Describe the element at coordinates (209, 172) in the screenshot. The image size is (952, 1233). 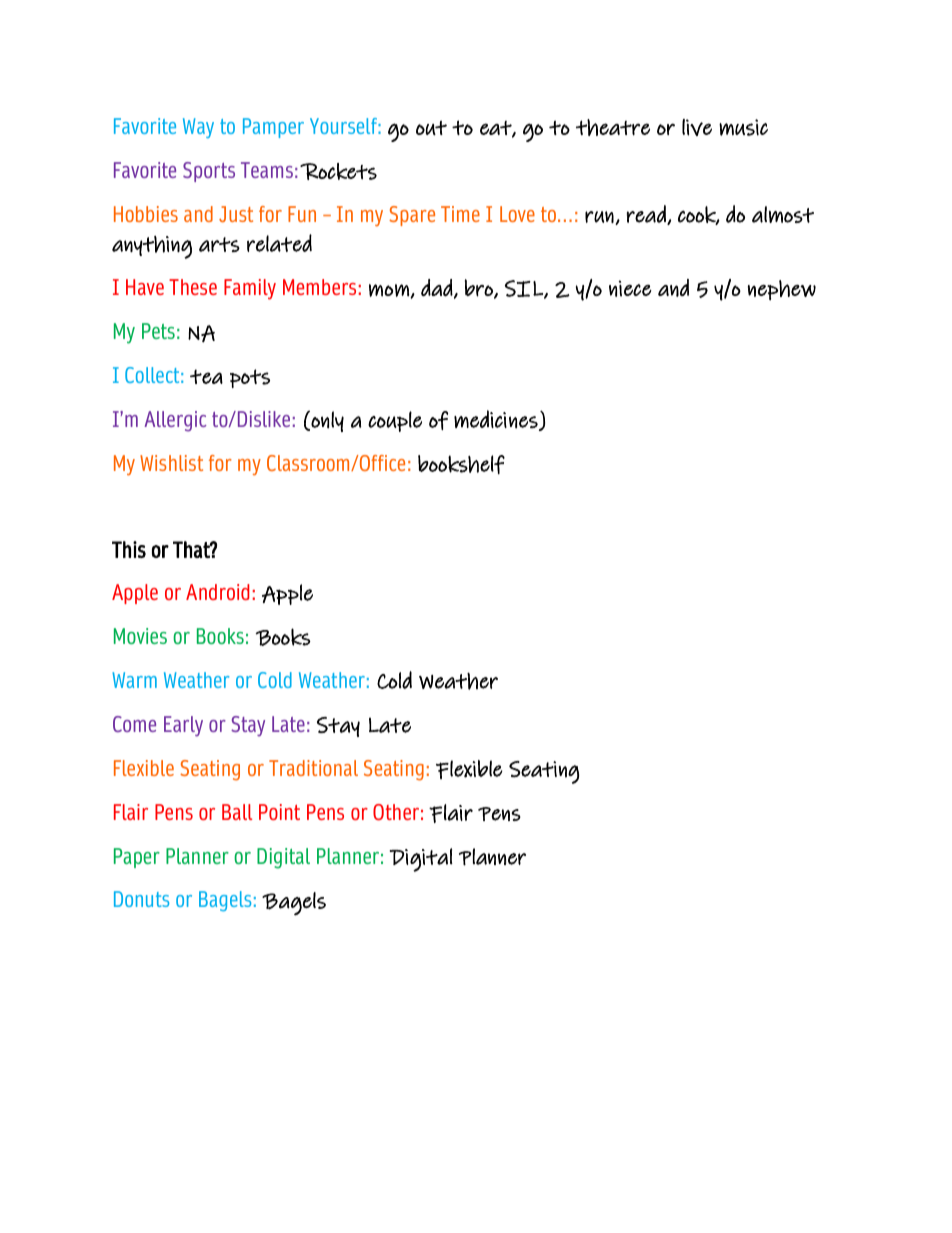
I see `Sports` at that location.
